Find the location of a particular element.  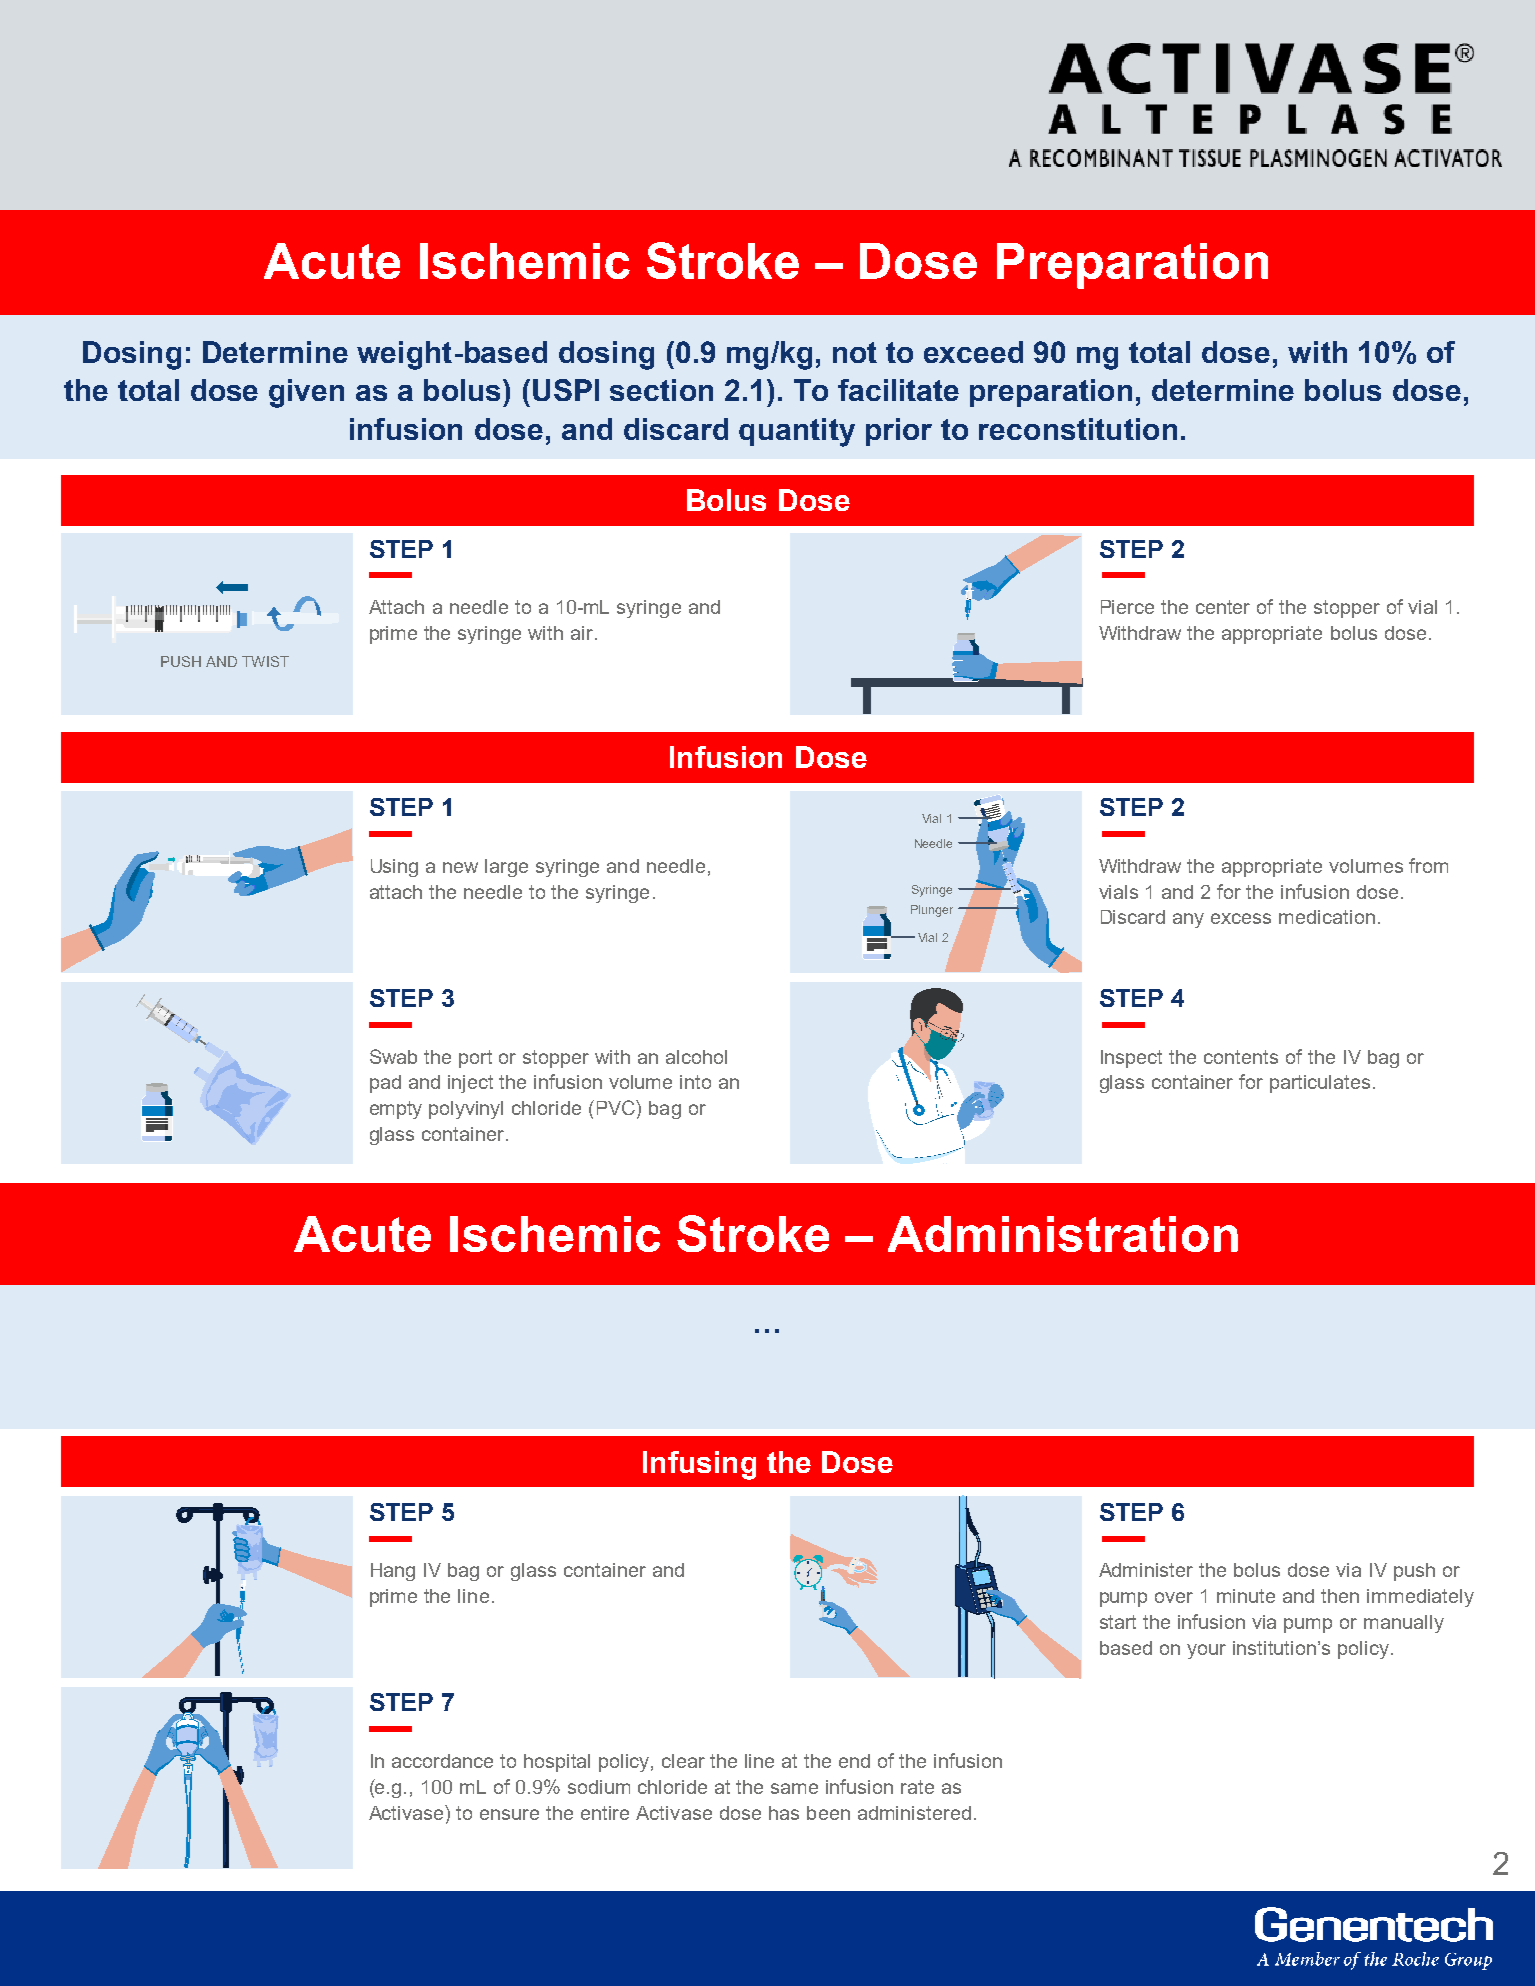

particulates is located at coordinates (1320, 1084).
